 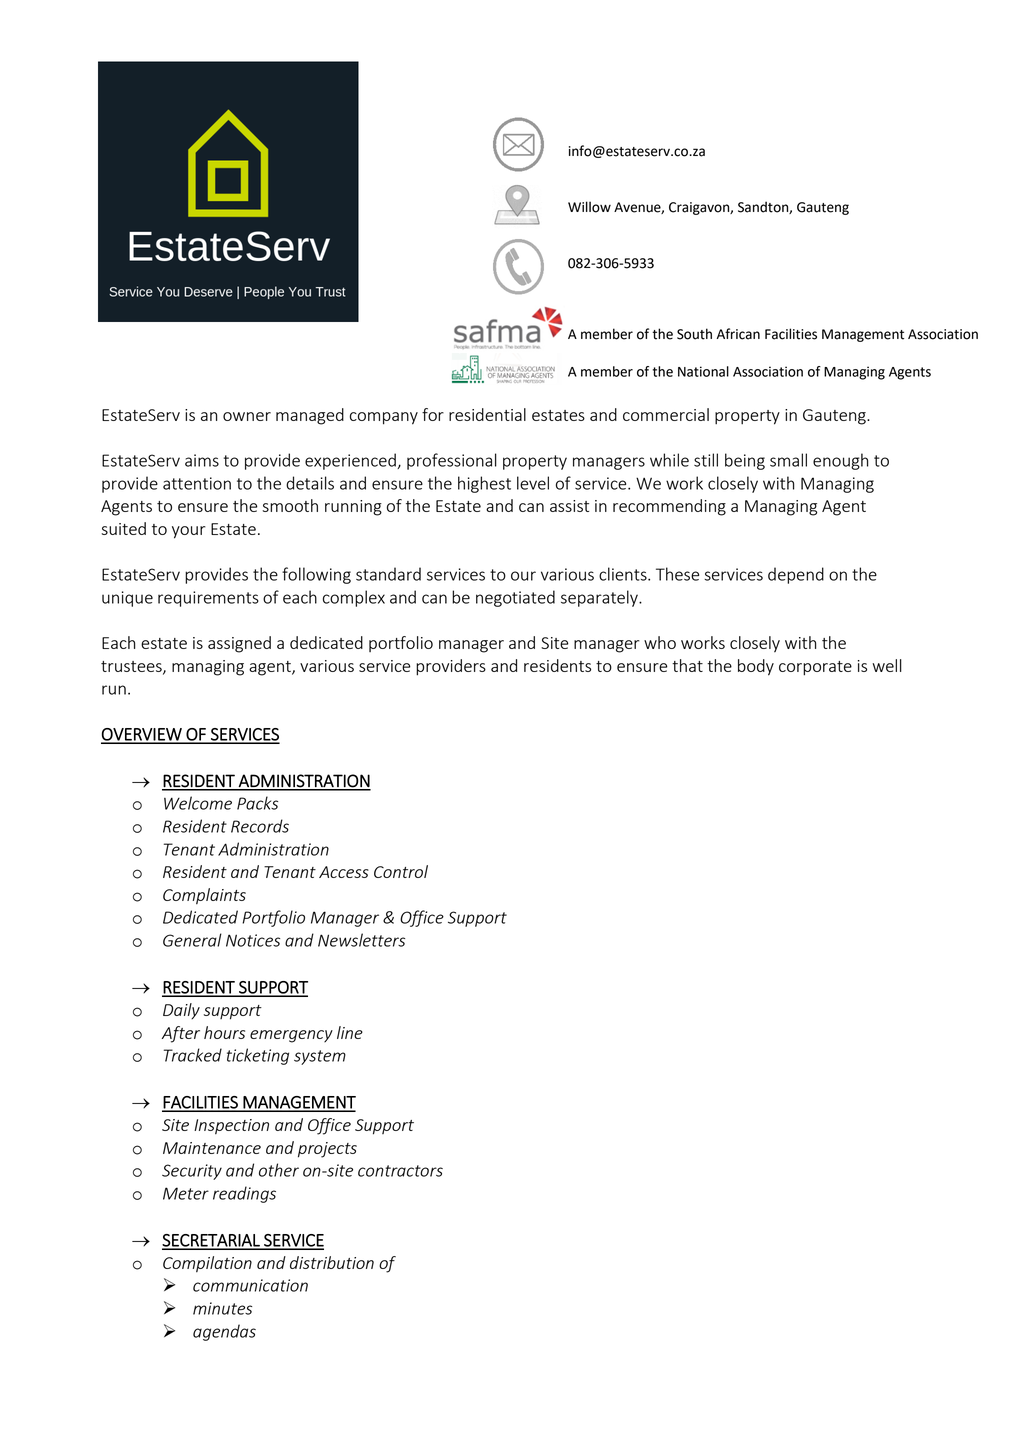 I want to click on for, so click(x=433, y=414).
